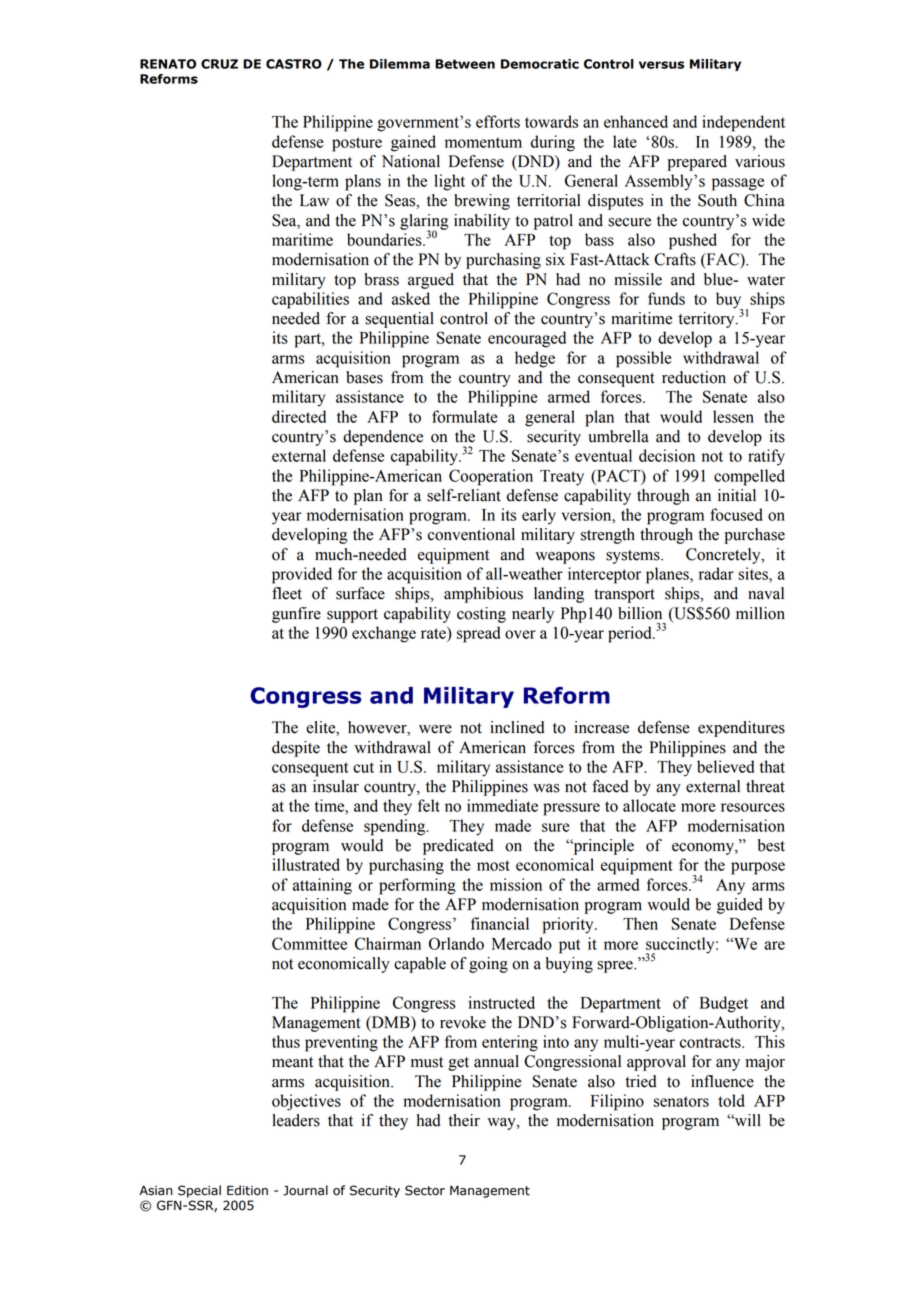  Describe the element at coordinates (247, 1190) in the document. I see `Edition` at that location.
